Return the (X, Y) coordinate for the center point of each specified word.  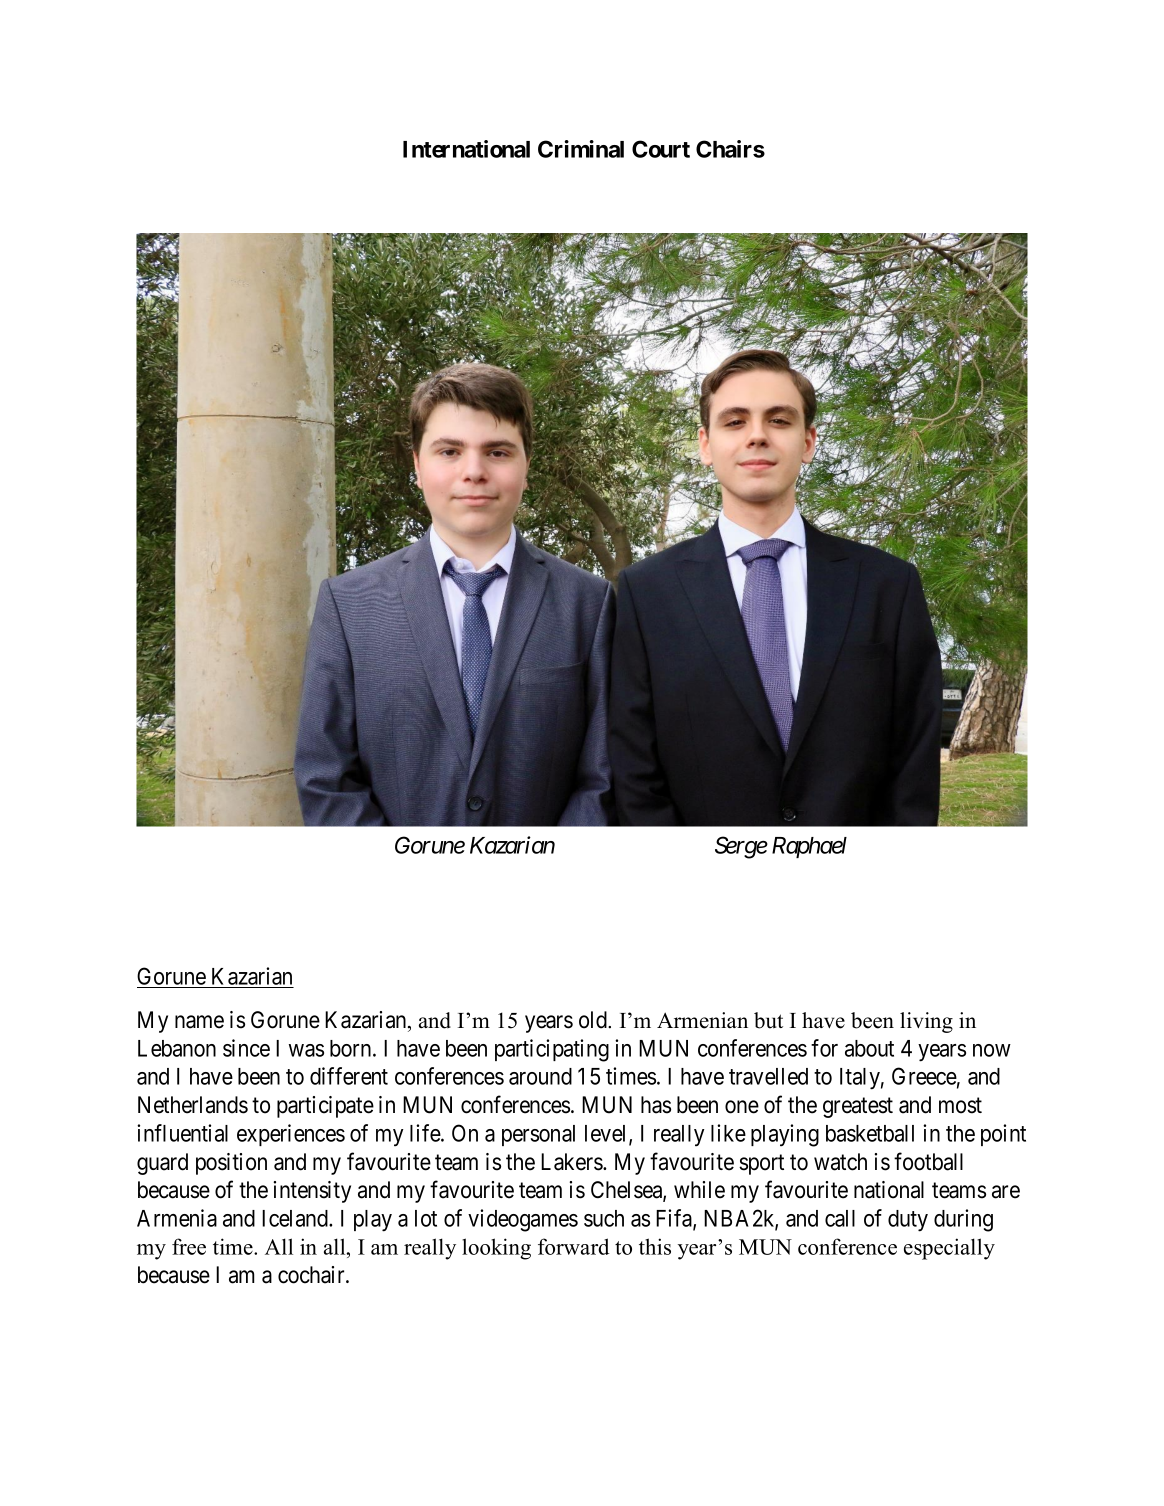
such (604, 1218)
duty (908, 1221)
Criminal (581, 149)
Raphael (809, 847)
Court (661, 149)
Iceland (296, 1218)
